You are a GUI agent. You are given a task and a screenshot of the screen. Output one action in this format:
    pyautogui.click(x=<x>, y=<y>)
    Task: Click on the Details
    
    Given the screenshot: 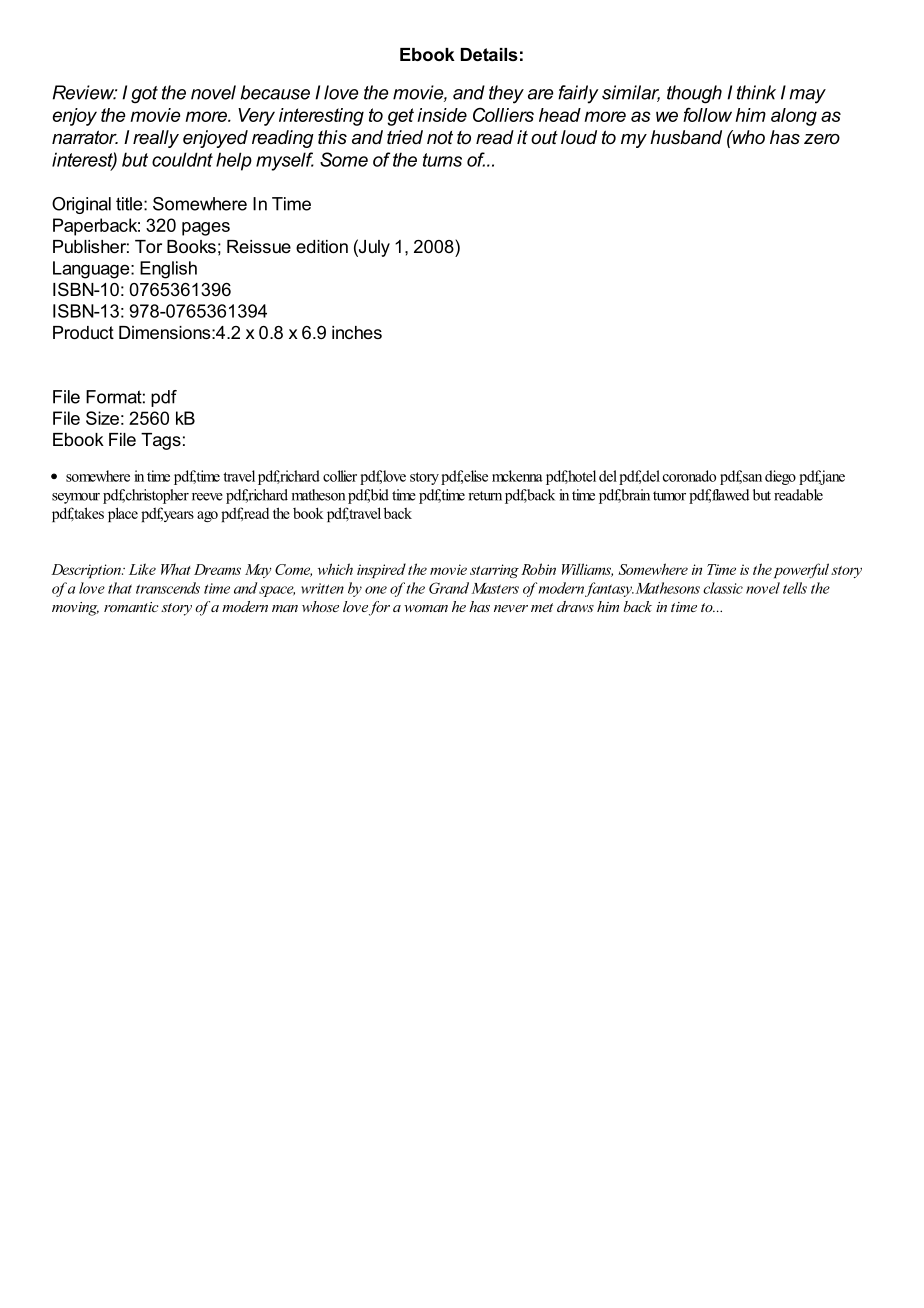 What is the action you would take?
    pyautogui.click(x=489, y=54)
